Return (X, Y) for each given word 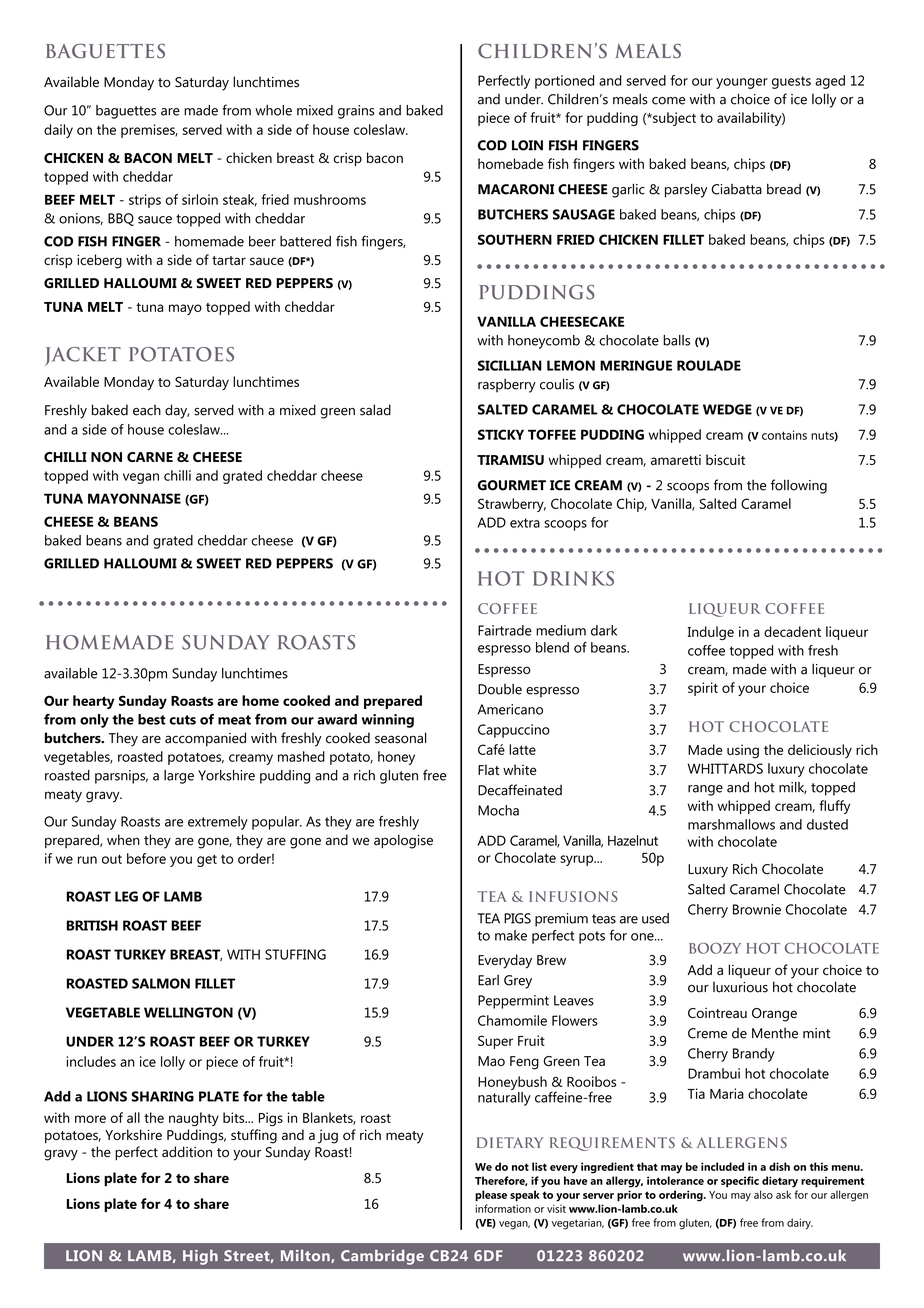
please (491, 1196)
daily (58, 131)
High (200, 1257)
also (763, 1194)
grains (356, 112)
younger (742, 83)
